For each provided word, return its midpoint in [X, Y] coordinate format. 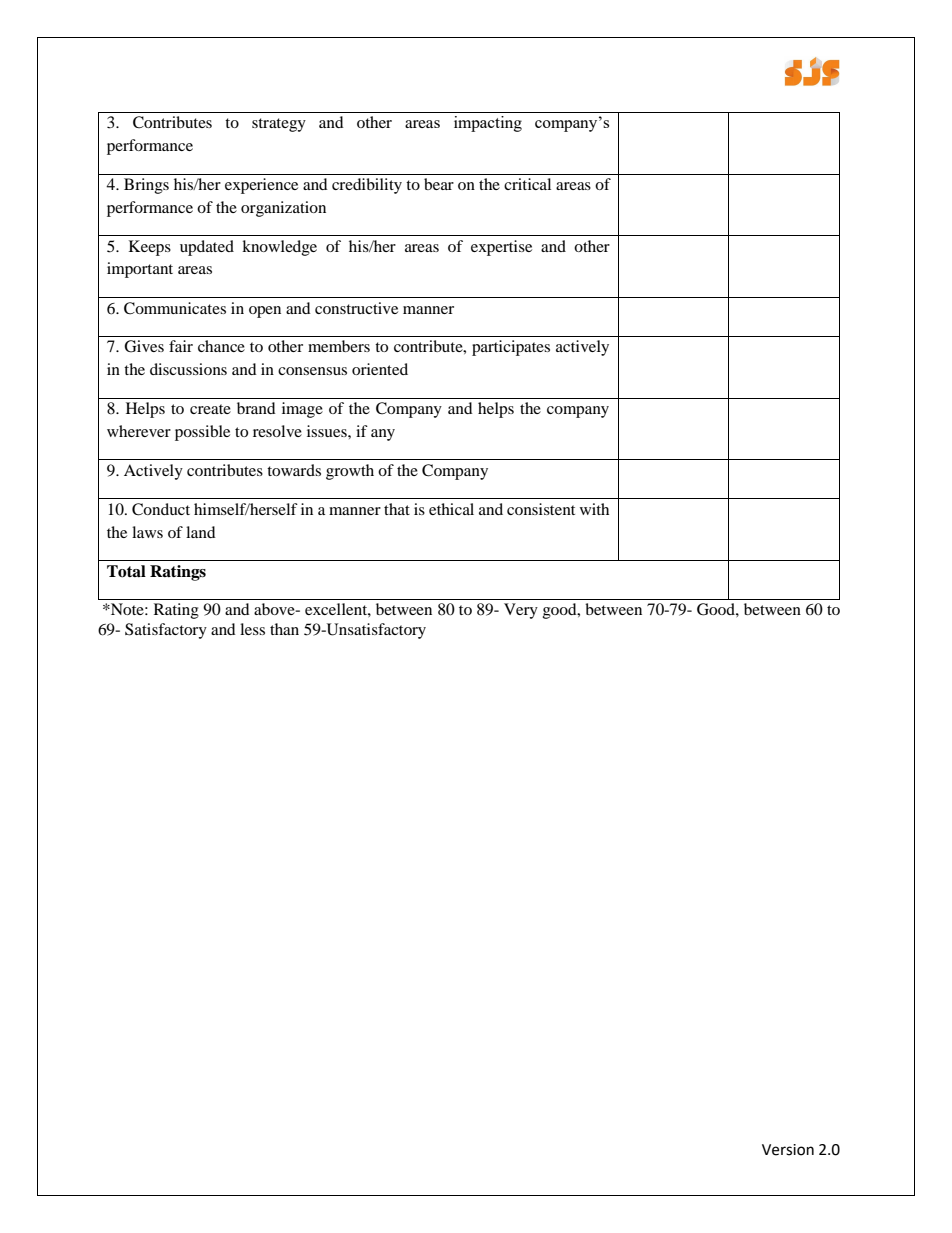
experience [261, 186]
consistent [541, 509]
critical [527, 184]
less [252, 629]
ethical [451, 509]
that [397, 509]
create [210, 409]
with [594, 509]
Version [788, 1150]
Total [126, 571]
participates [511, 348]
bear [439, 184]
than [284, 629]
